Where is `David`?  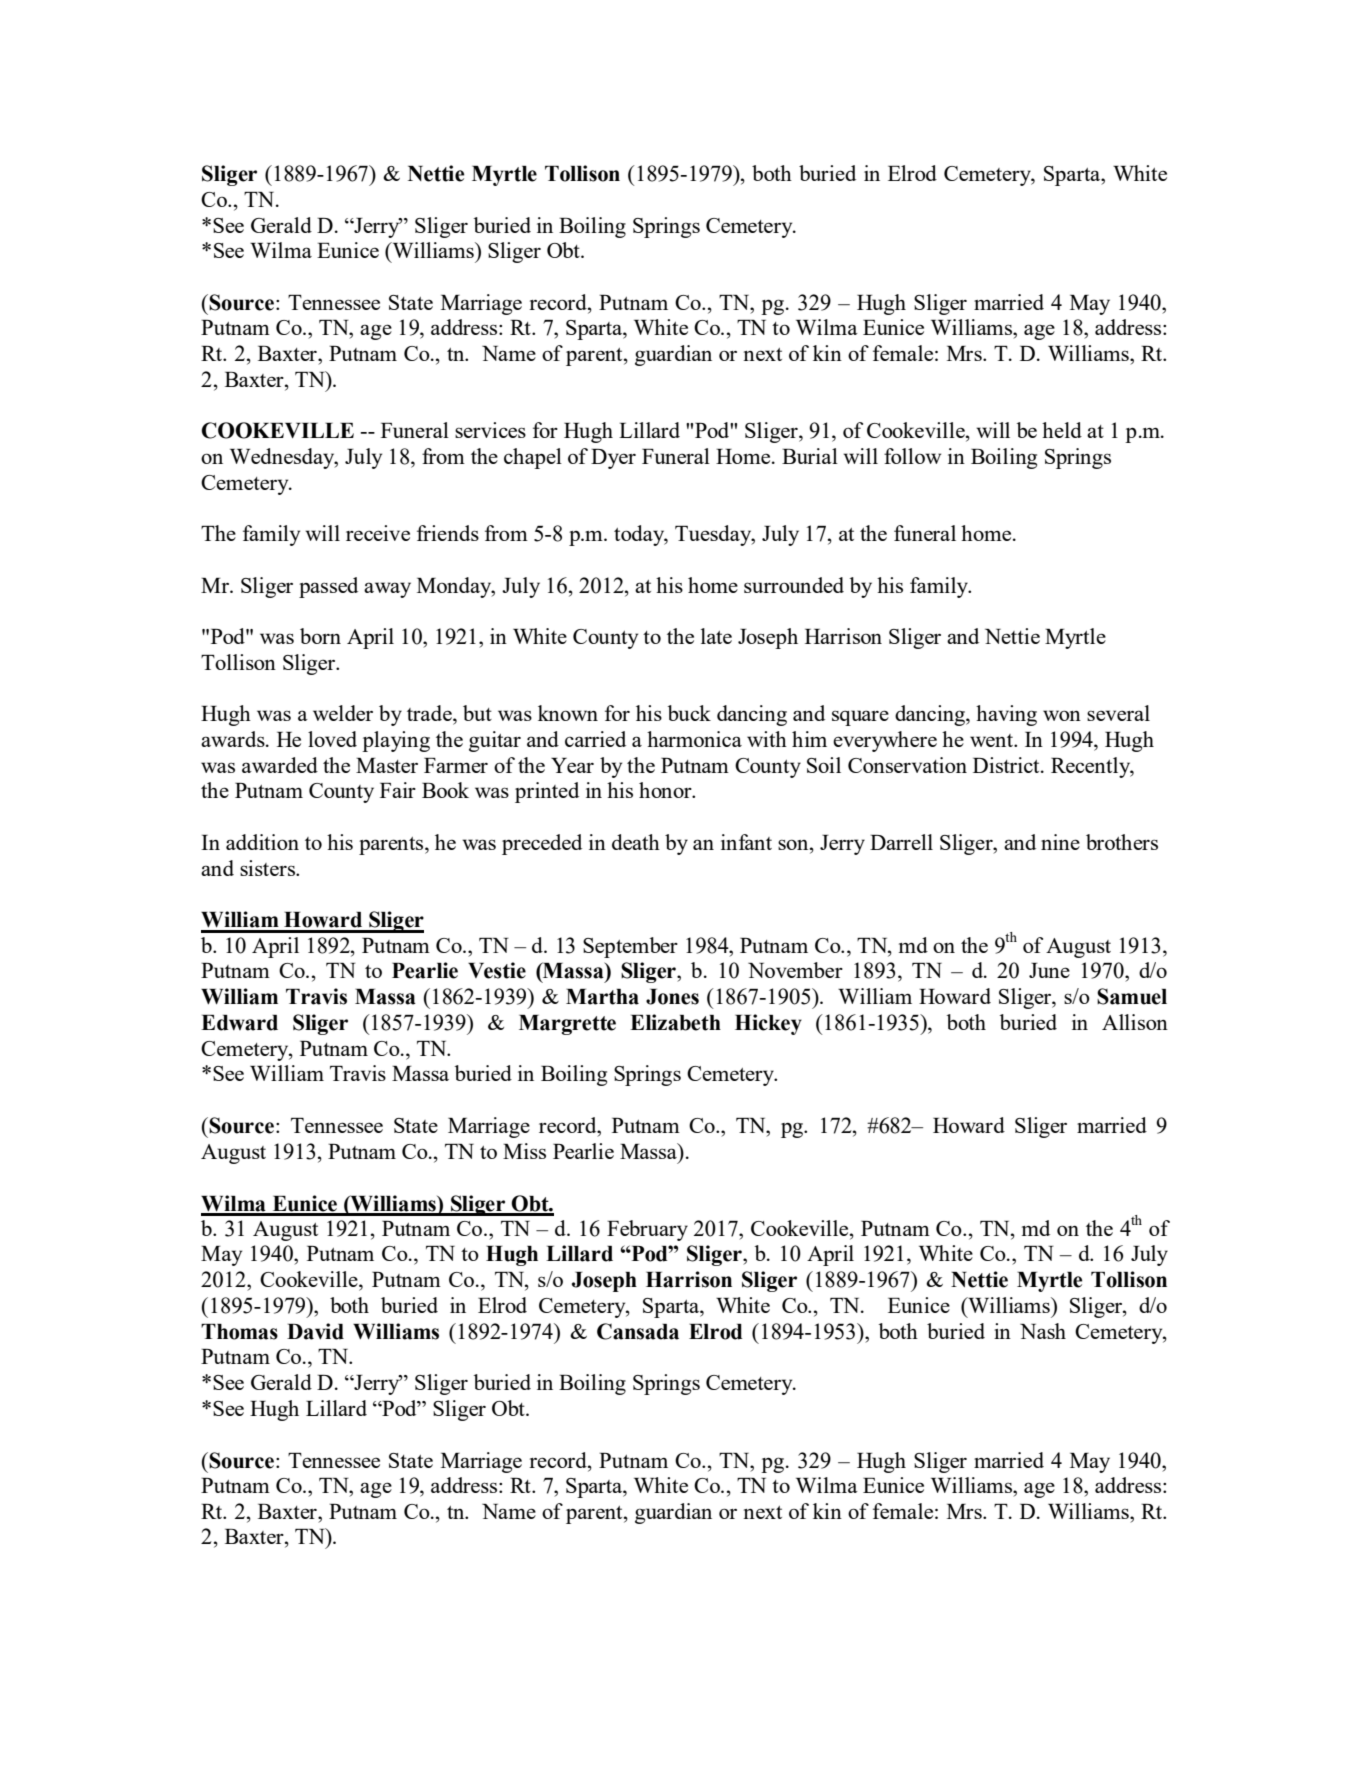 David is located at coordinates (315, 1331).
